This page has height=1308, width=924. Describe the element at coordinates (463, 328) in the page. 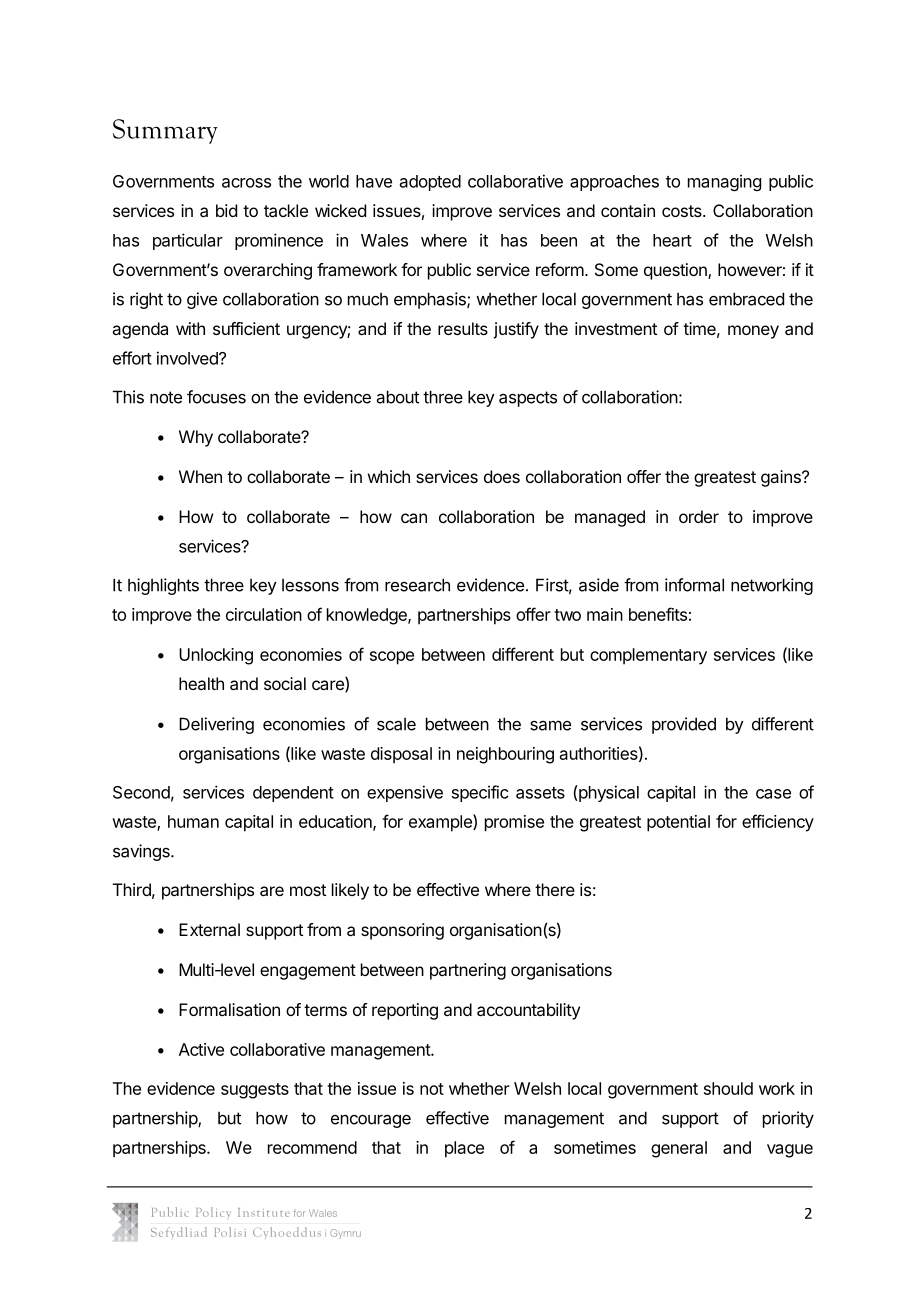

I see `results` at that location.
